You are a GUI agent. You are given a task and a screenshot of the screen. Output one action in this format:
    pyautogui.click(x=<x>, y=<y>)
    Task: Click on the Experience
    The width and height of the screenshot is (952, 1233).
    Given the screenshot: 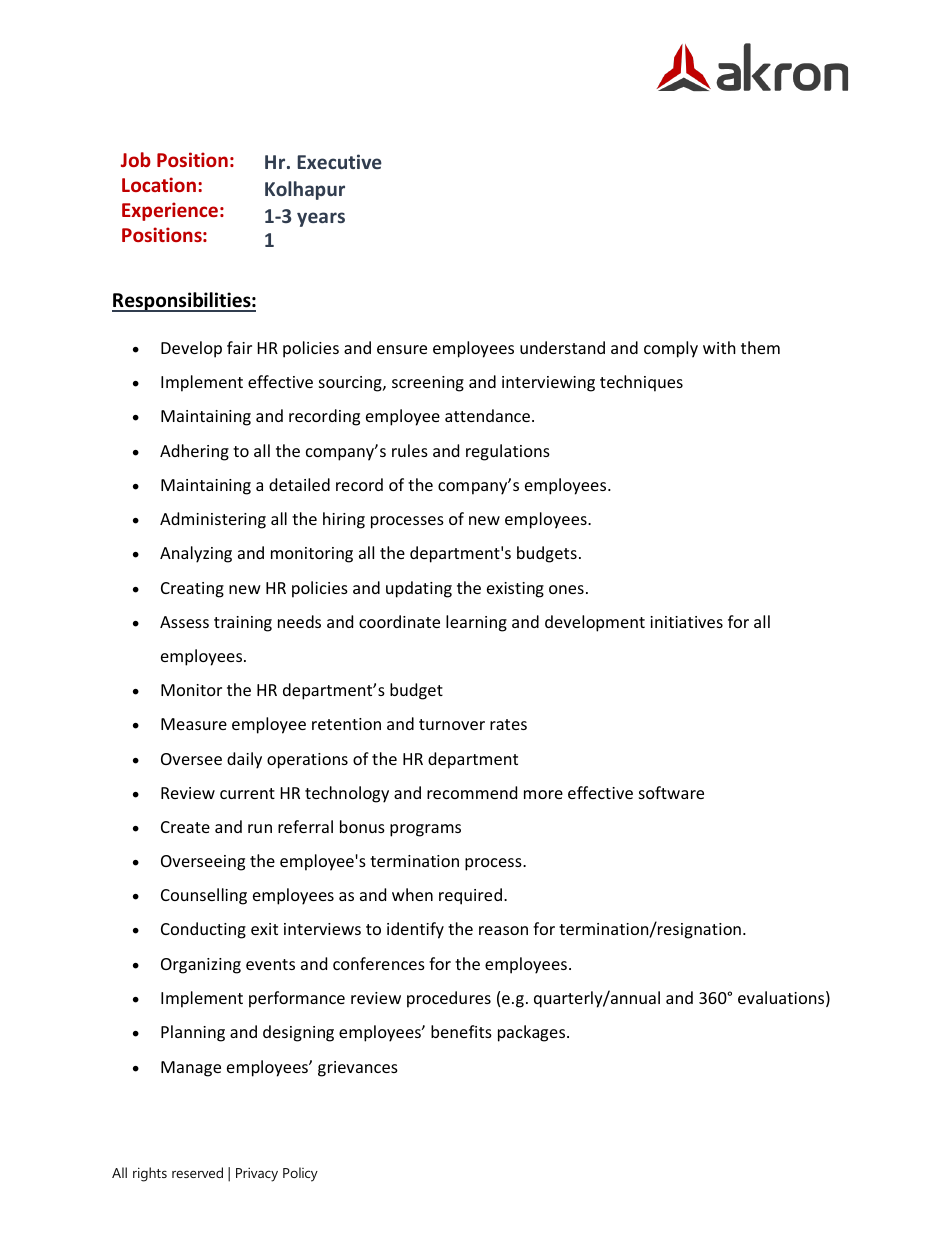 What is the action you would take?
    pyautogui.click(x=170, y=211)
